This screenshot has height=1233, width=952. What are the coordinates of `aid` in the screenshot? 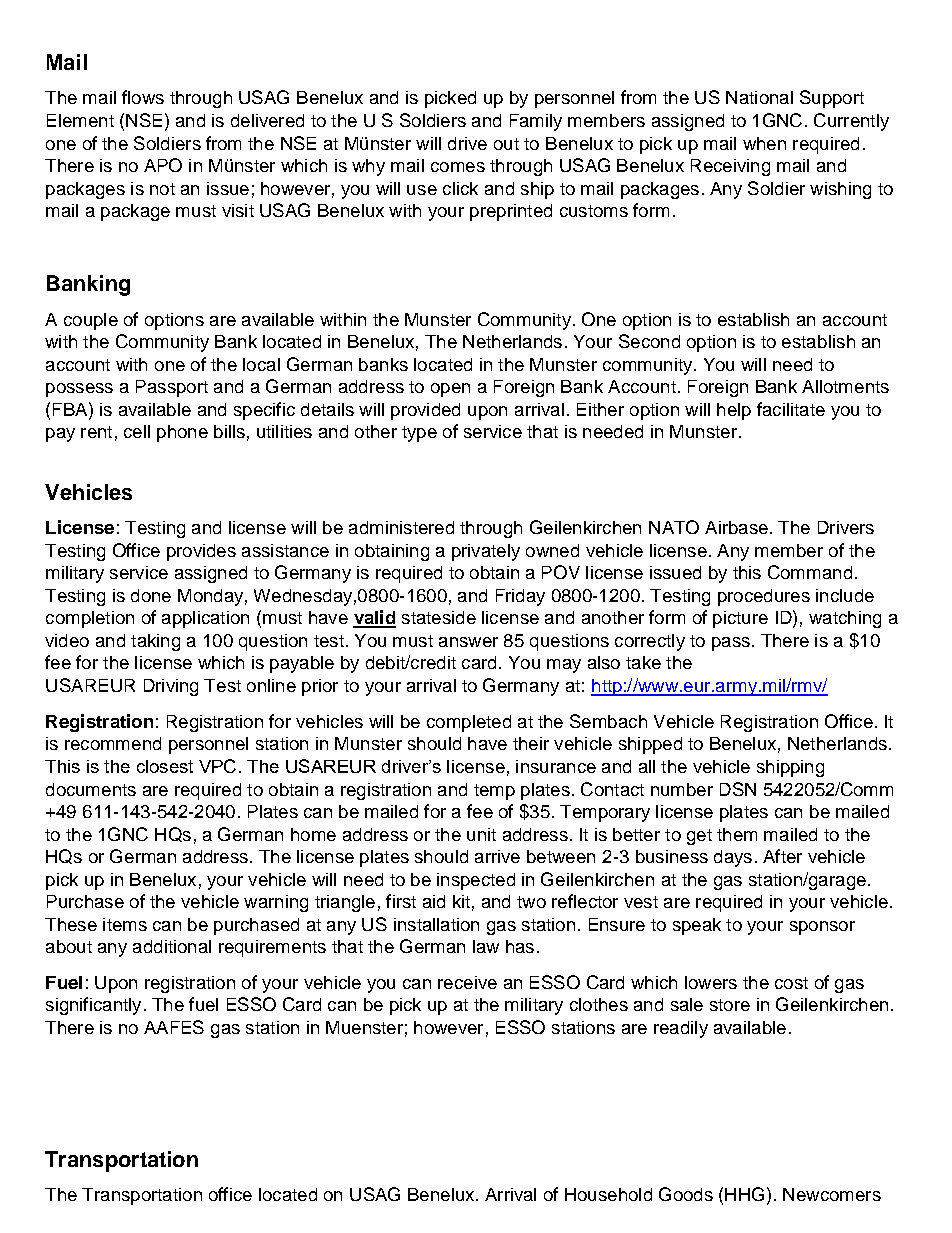 It's located at (434, 901).
